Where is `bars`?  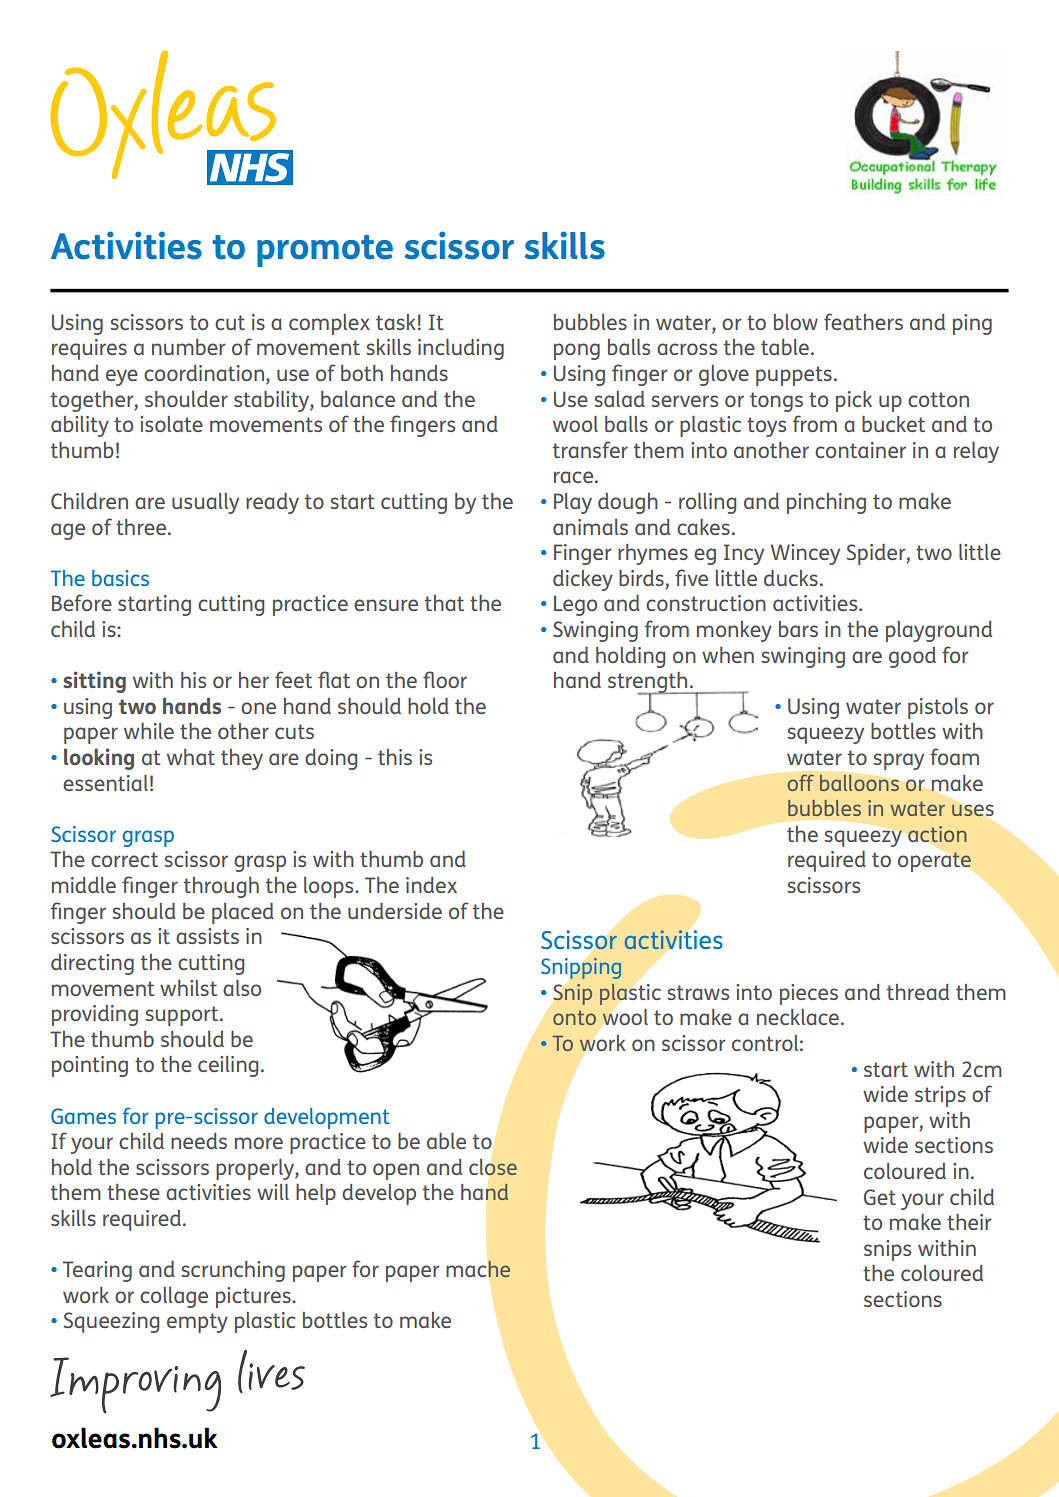
bars is located at coordinates (798, 629).
